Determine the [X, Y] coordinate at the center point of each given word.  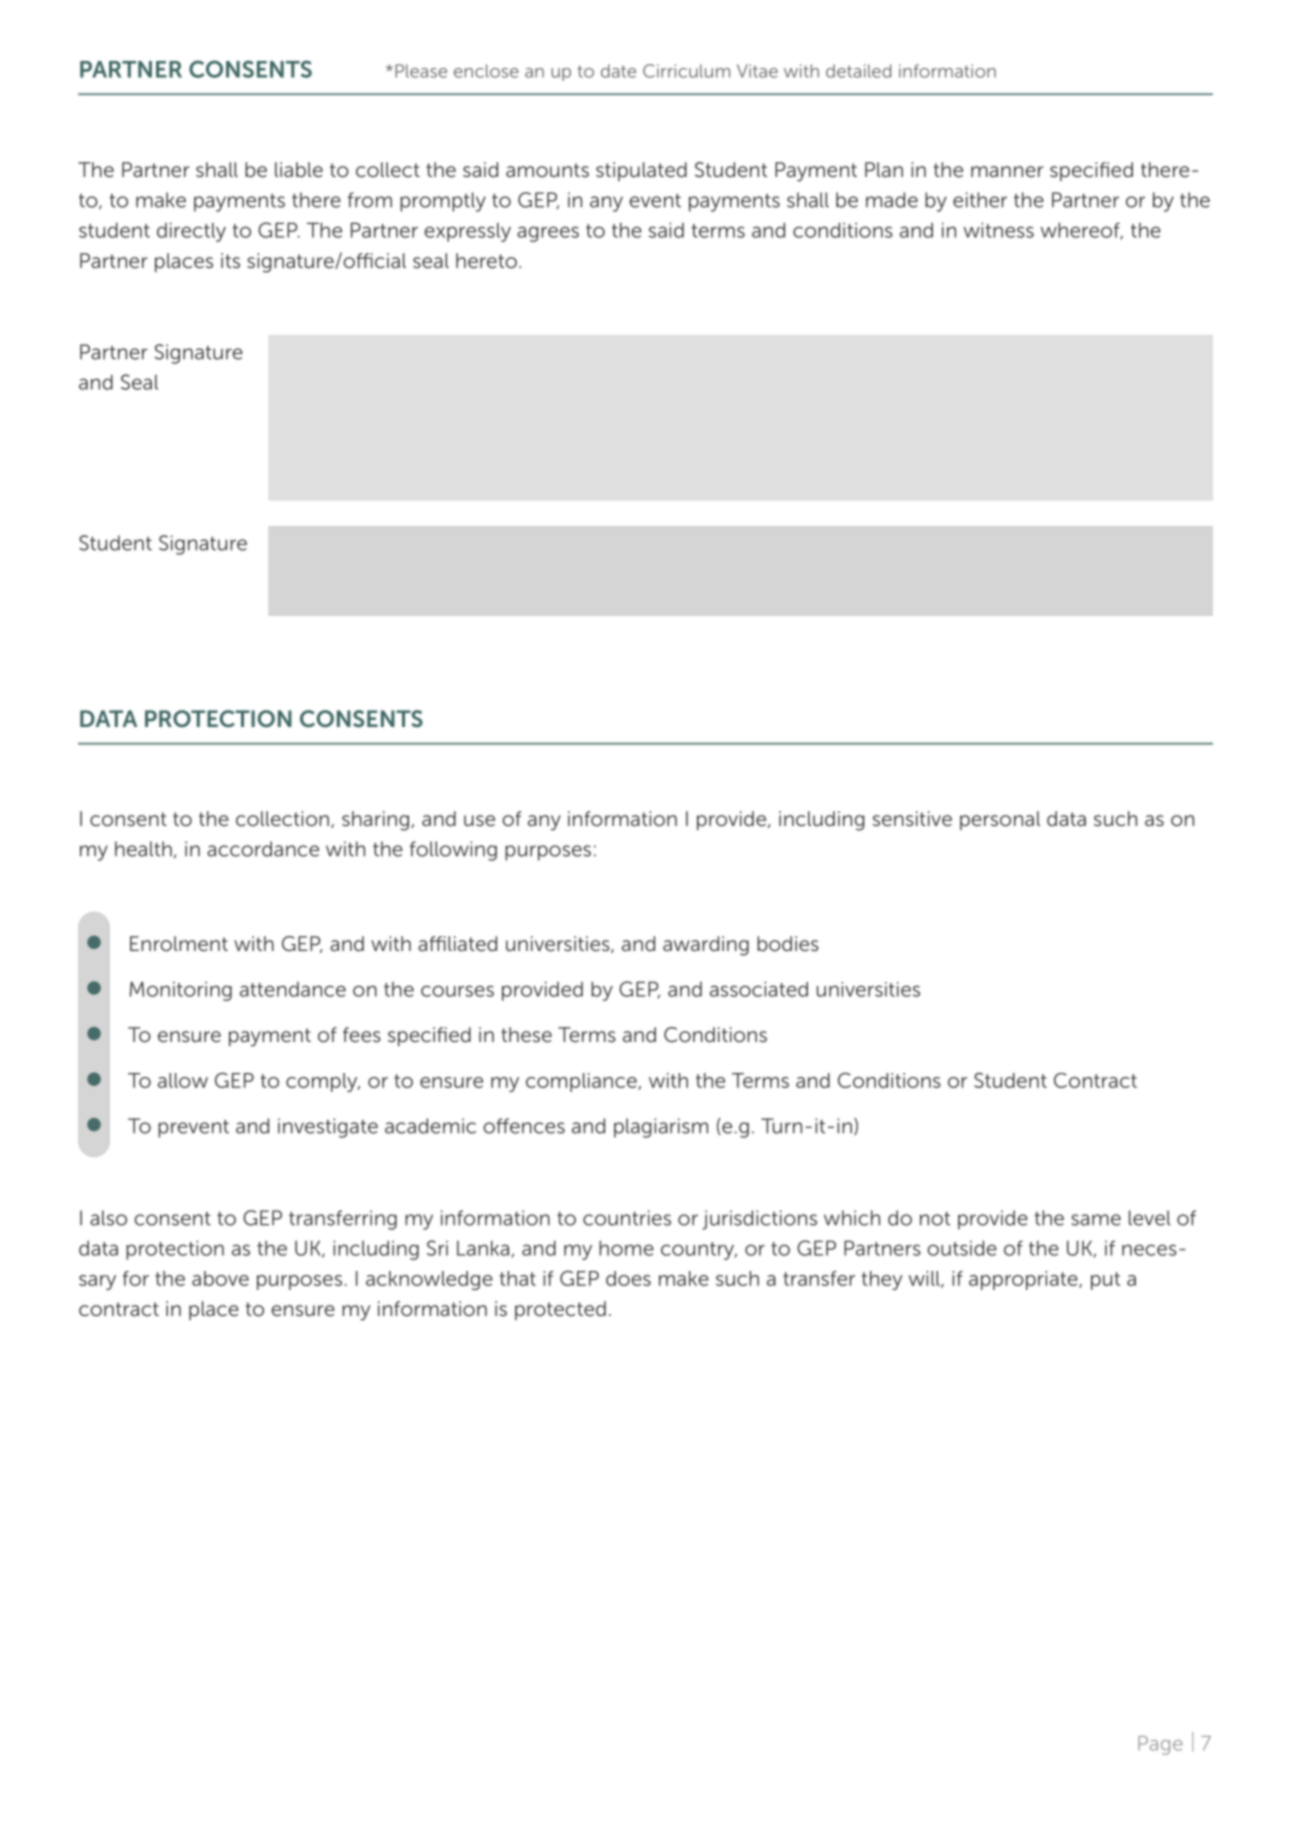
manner [1007, 171]
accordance [263, 849]
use [479, 820]
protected [560, 1310]
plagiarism [661, 1128]
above [220, 1278]
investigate [328, 1128]
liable [299, 169]
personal [1000, 820]
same [1096, 1220]
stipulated [641, 171]
